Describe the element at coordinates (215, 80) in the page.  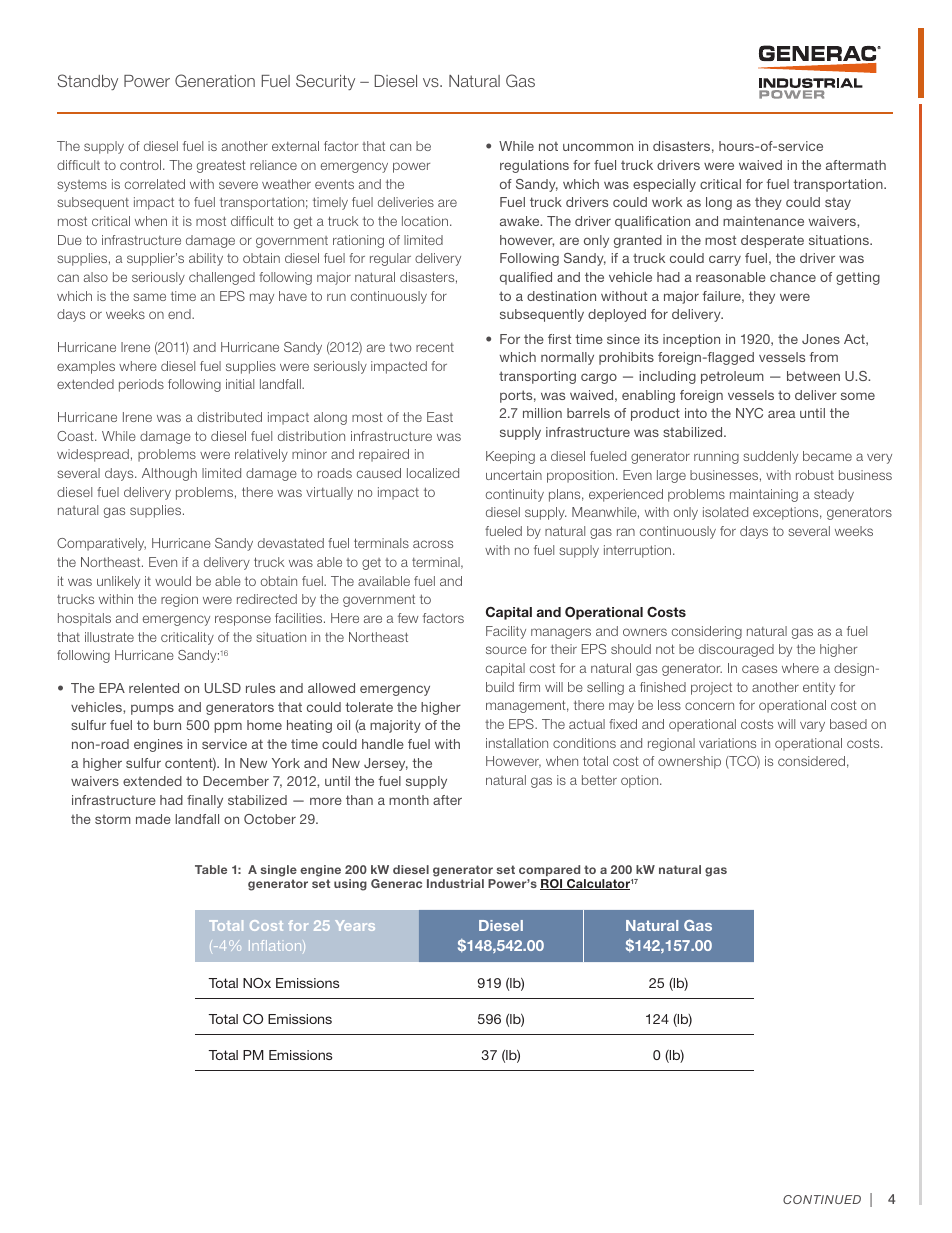
I see `Generation` at that location.
